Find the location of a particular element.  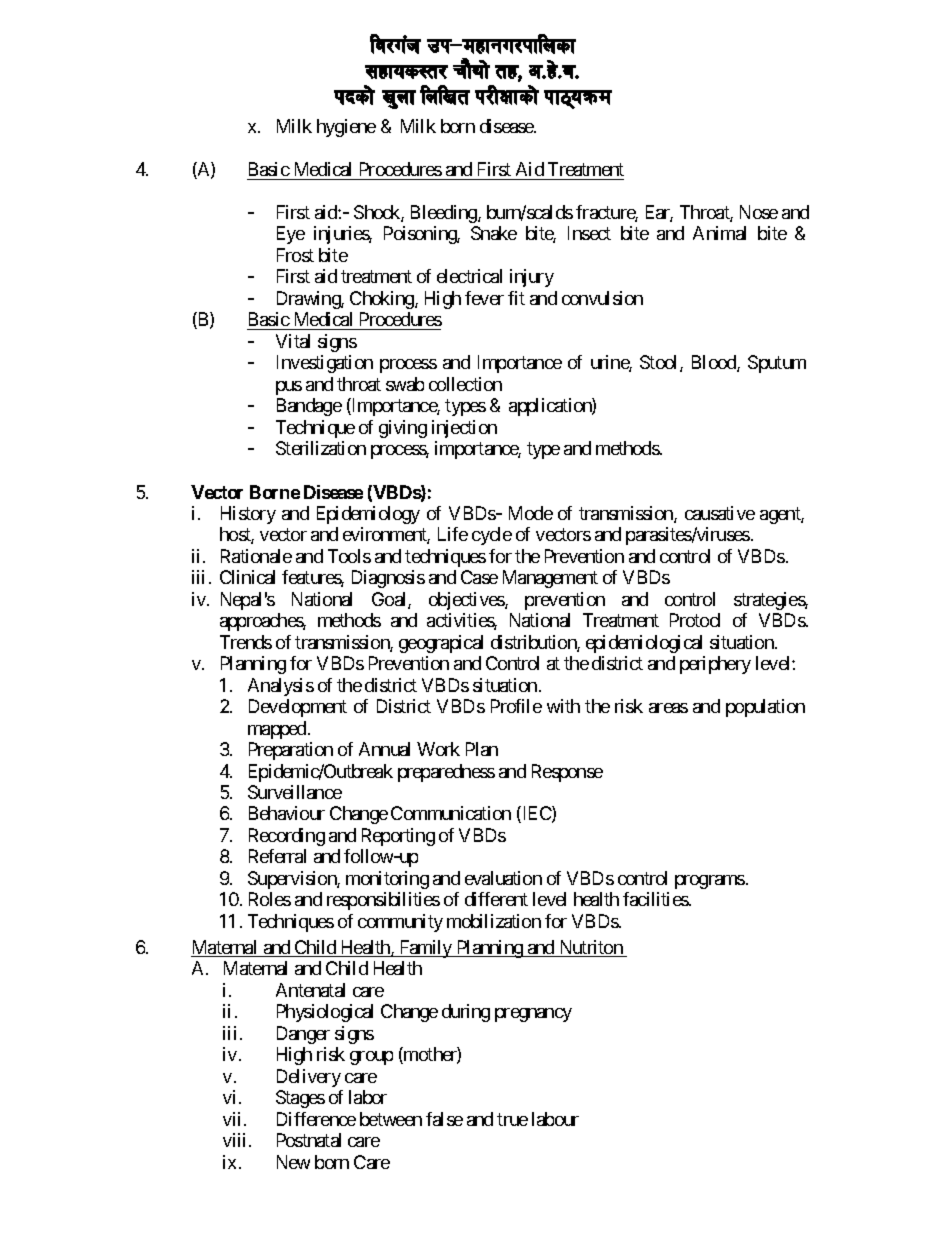

Analysis is located at coordinates (281, 687).
